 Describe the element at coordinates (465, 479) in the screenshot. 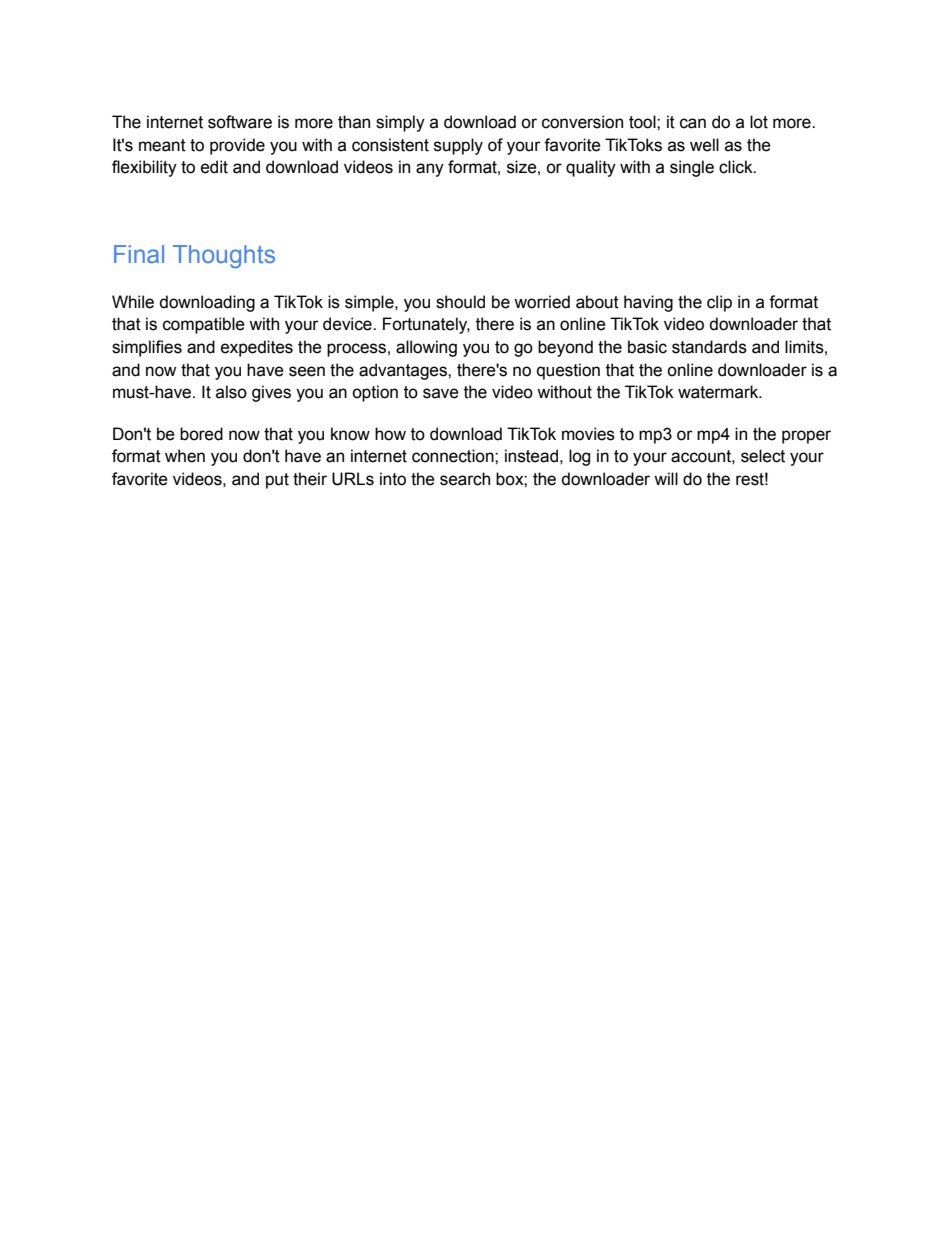

I see `search` at that location.
